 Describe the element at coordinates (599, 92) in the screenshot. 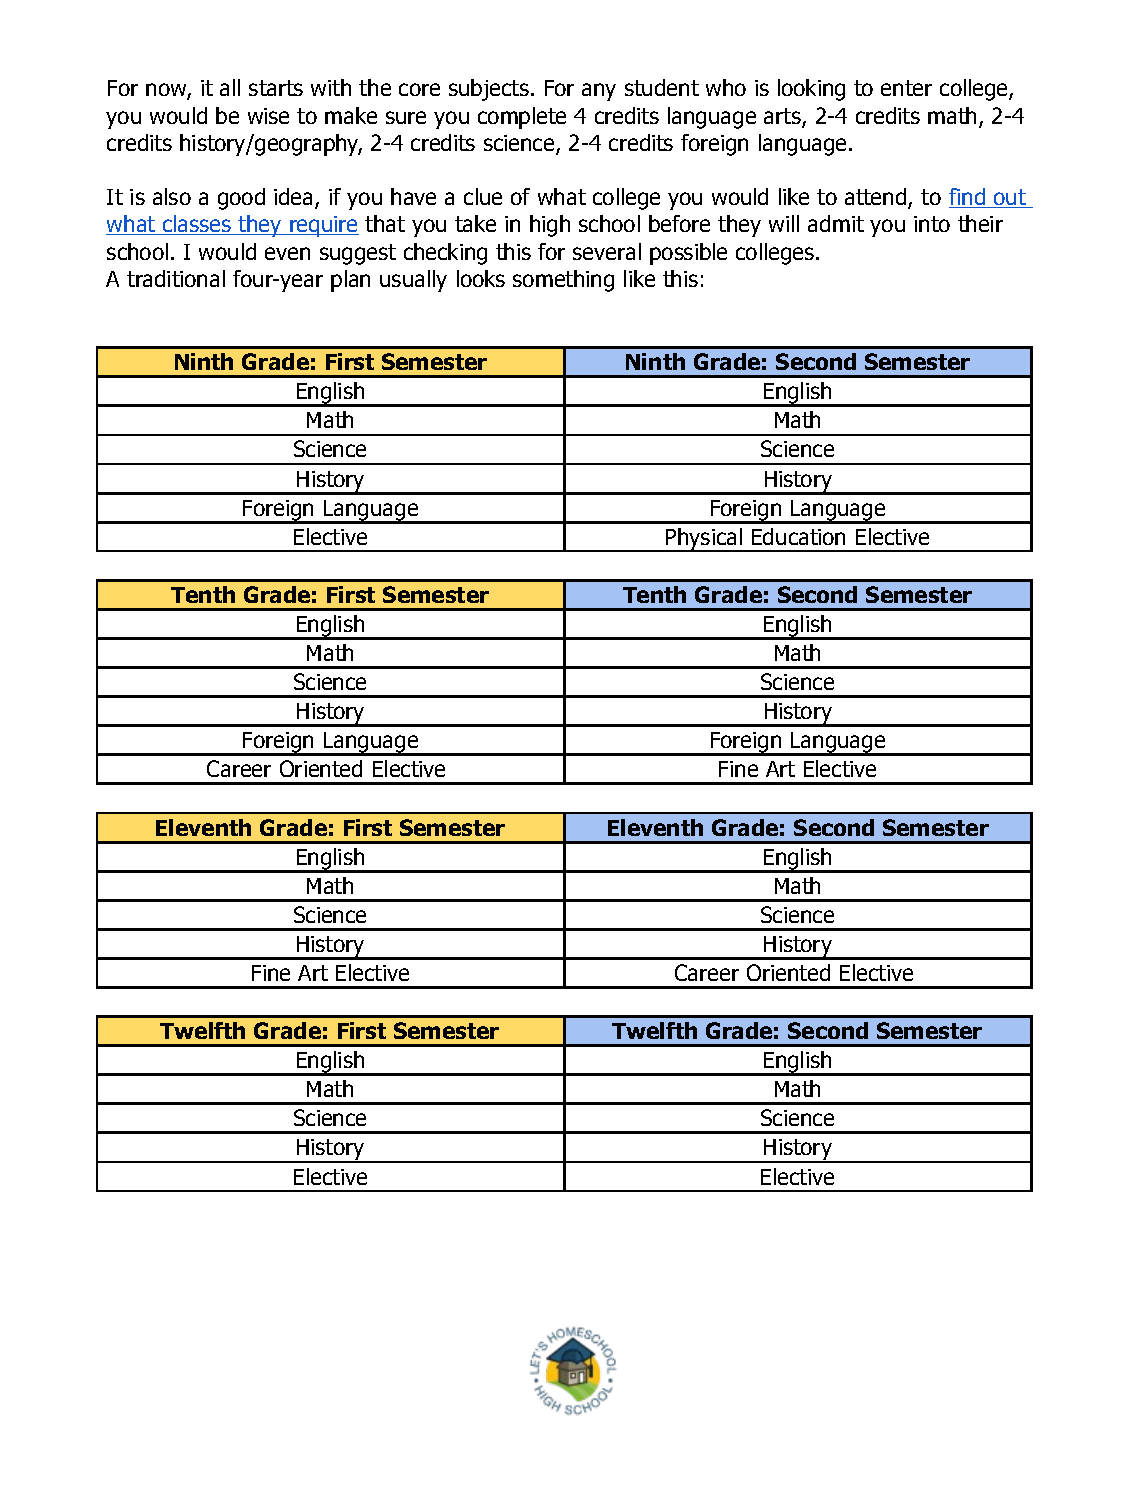

I see `any` at that location.
